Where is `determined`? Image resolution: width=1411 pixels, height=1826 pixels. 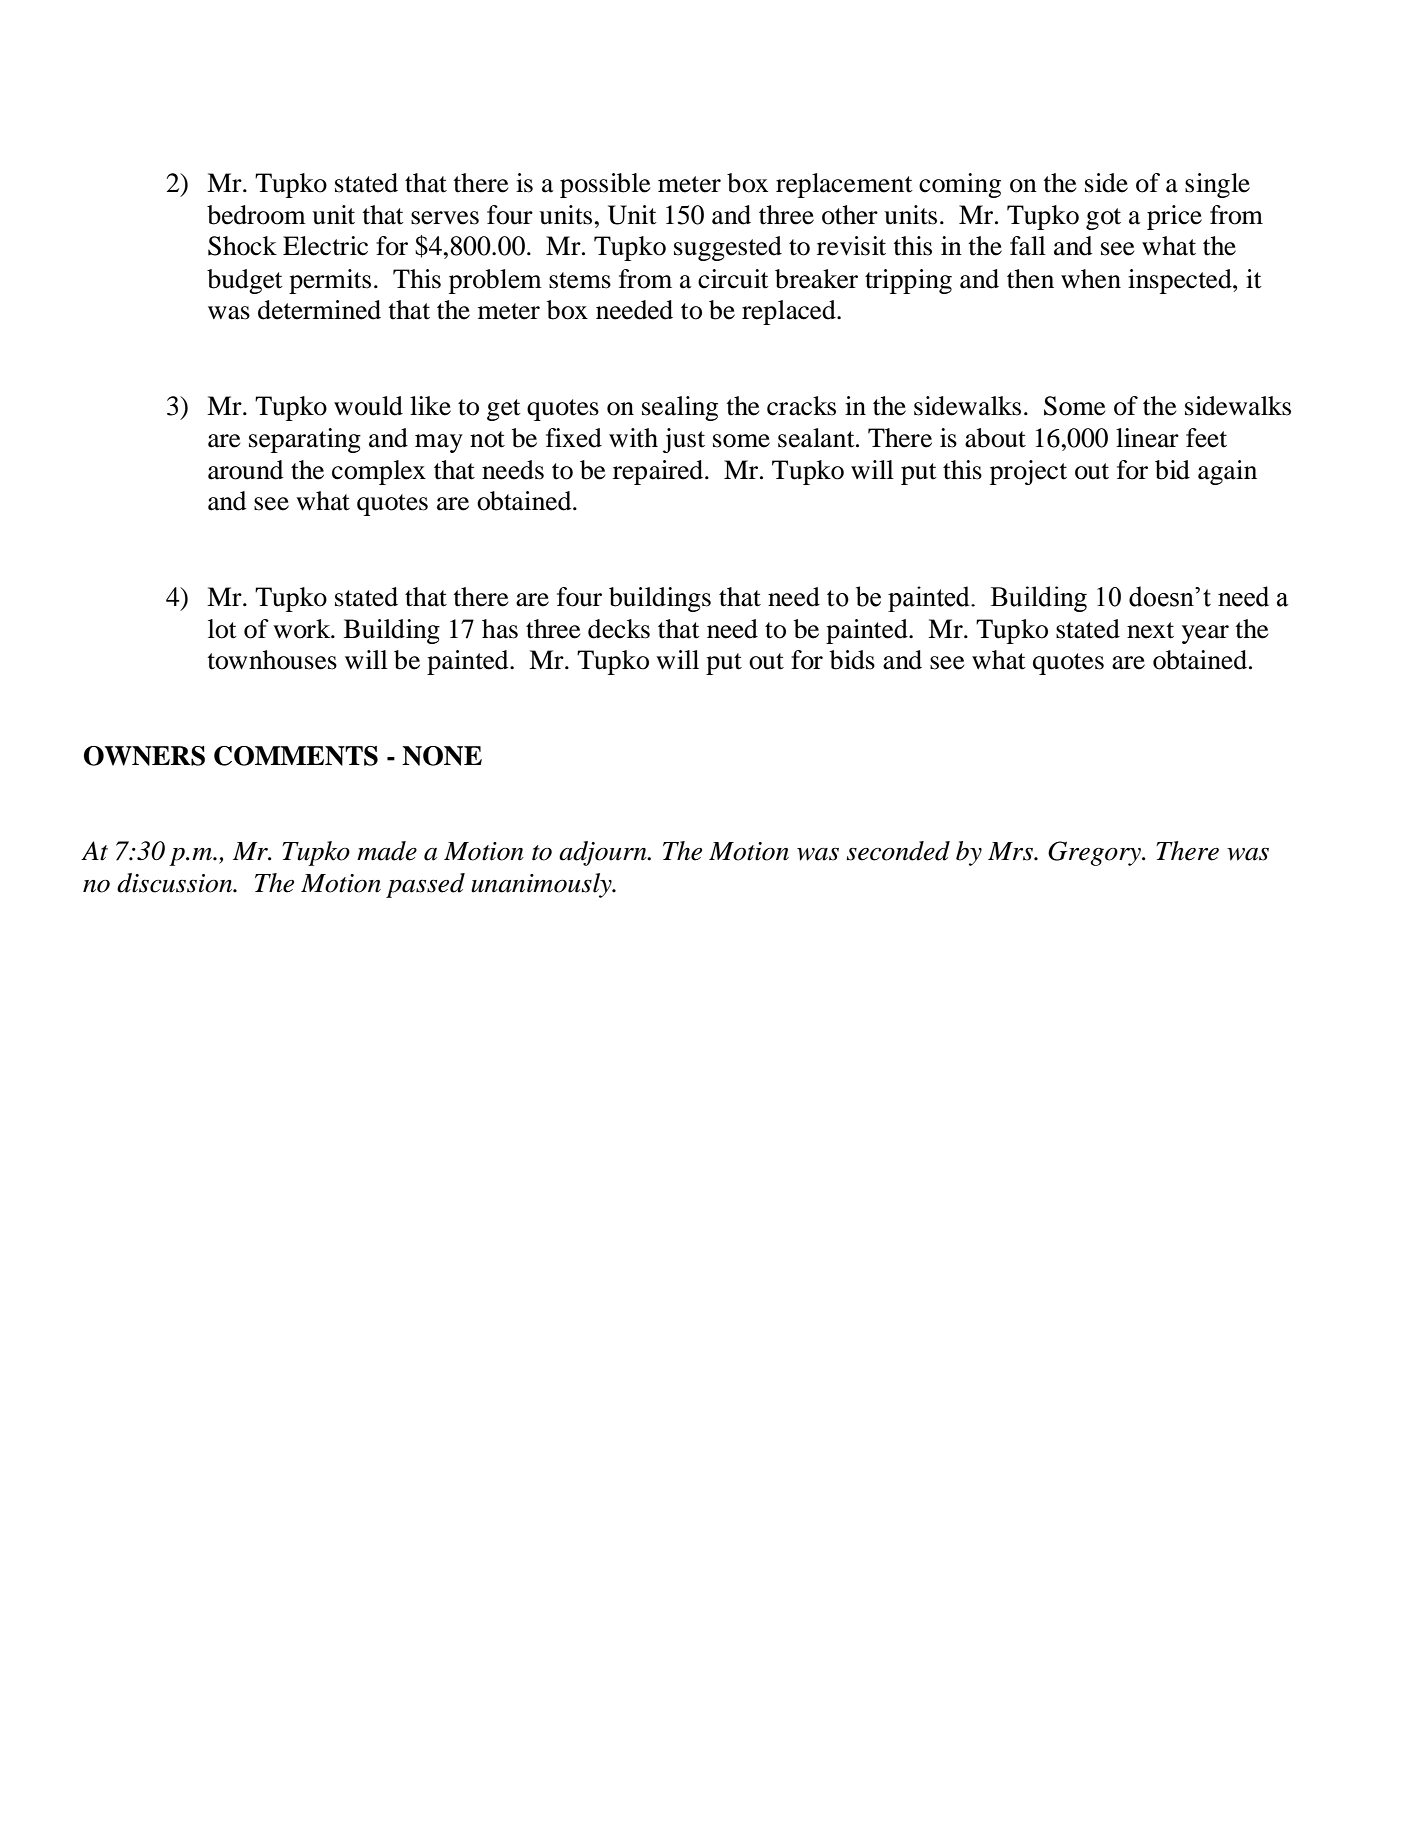 determined is located at coordinates (319, 310).
